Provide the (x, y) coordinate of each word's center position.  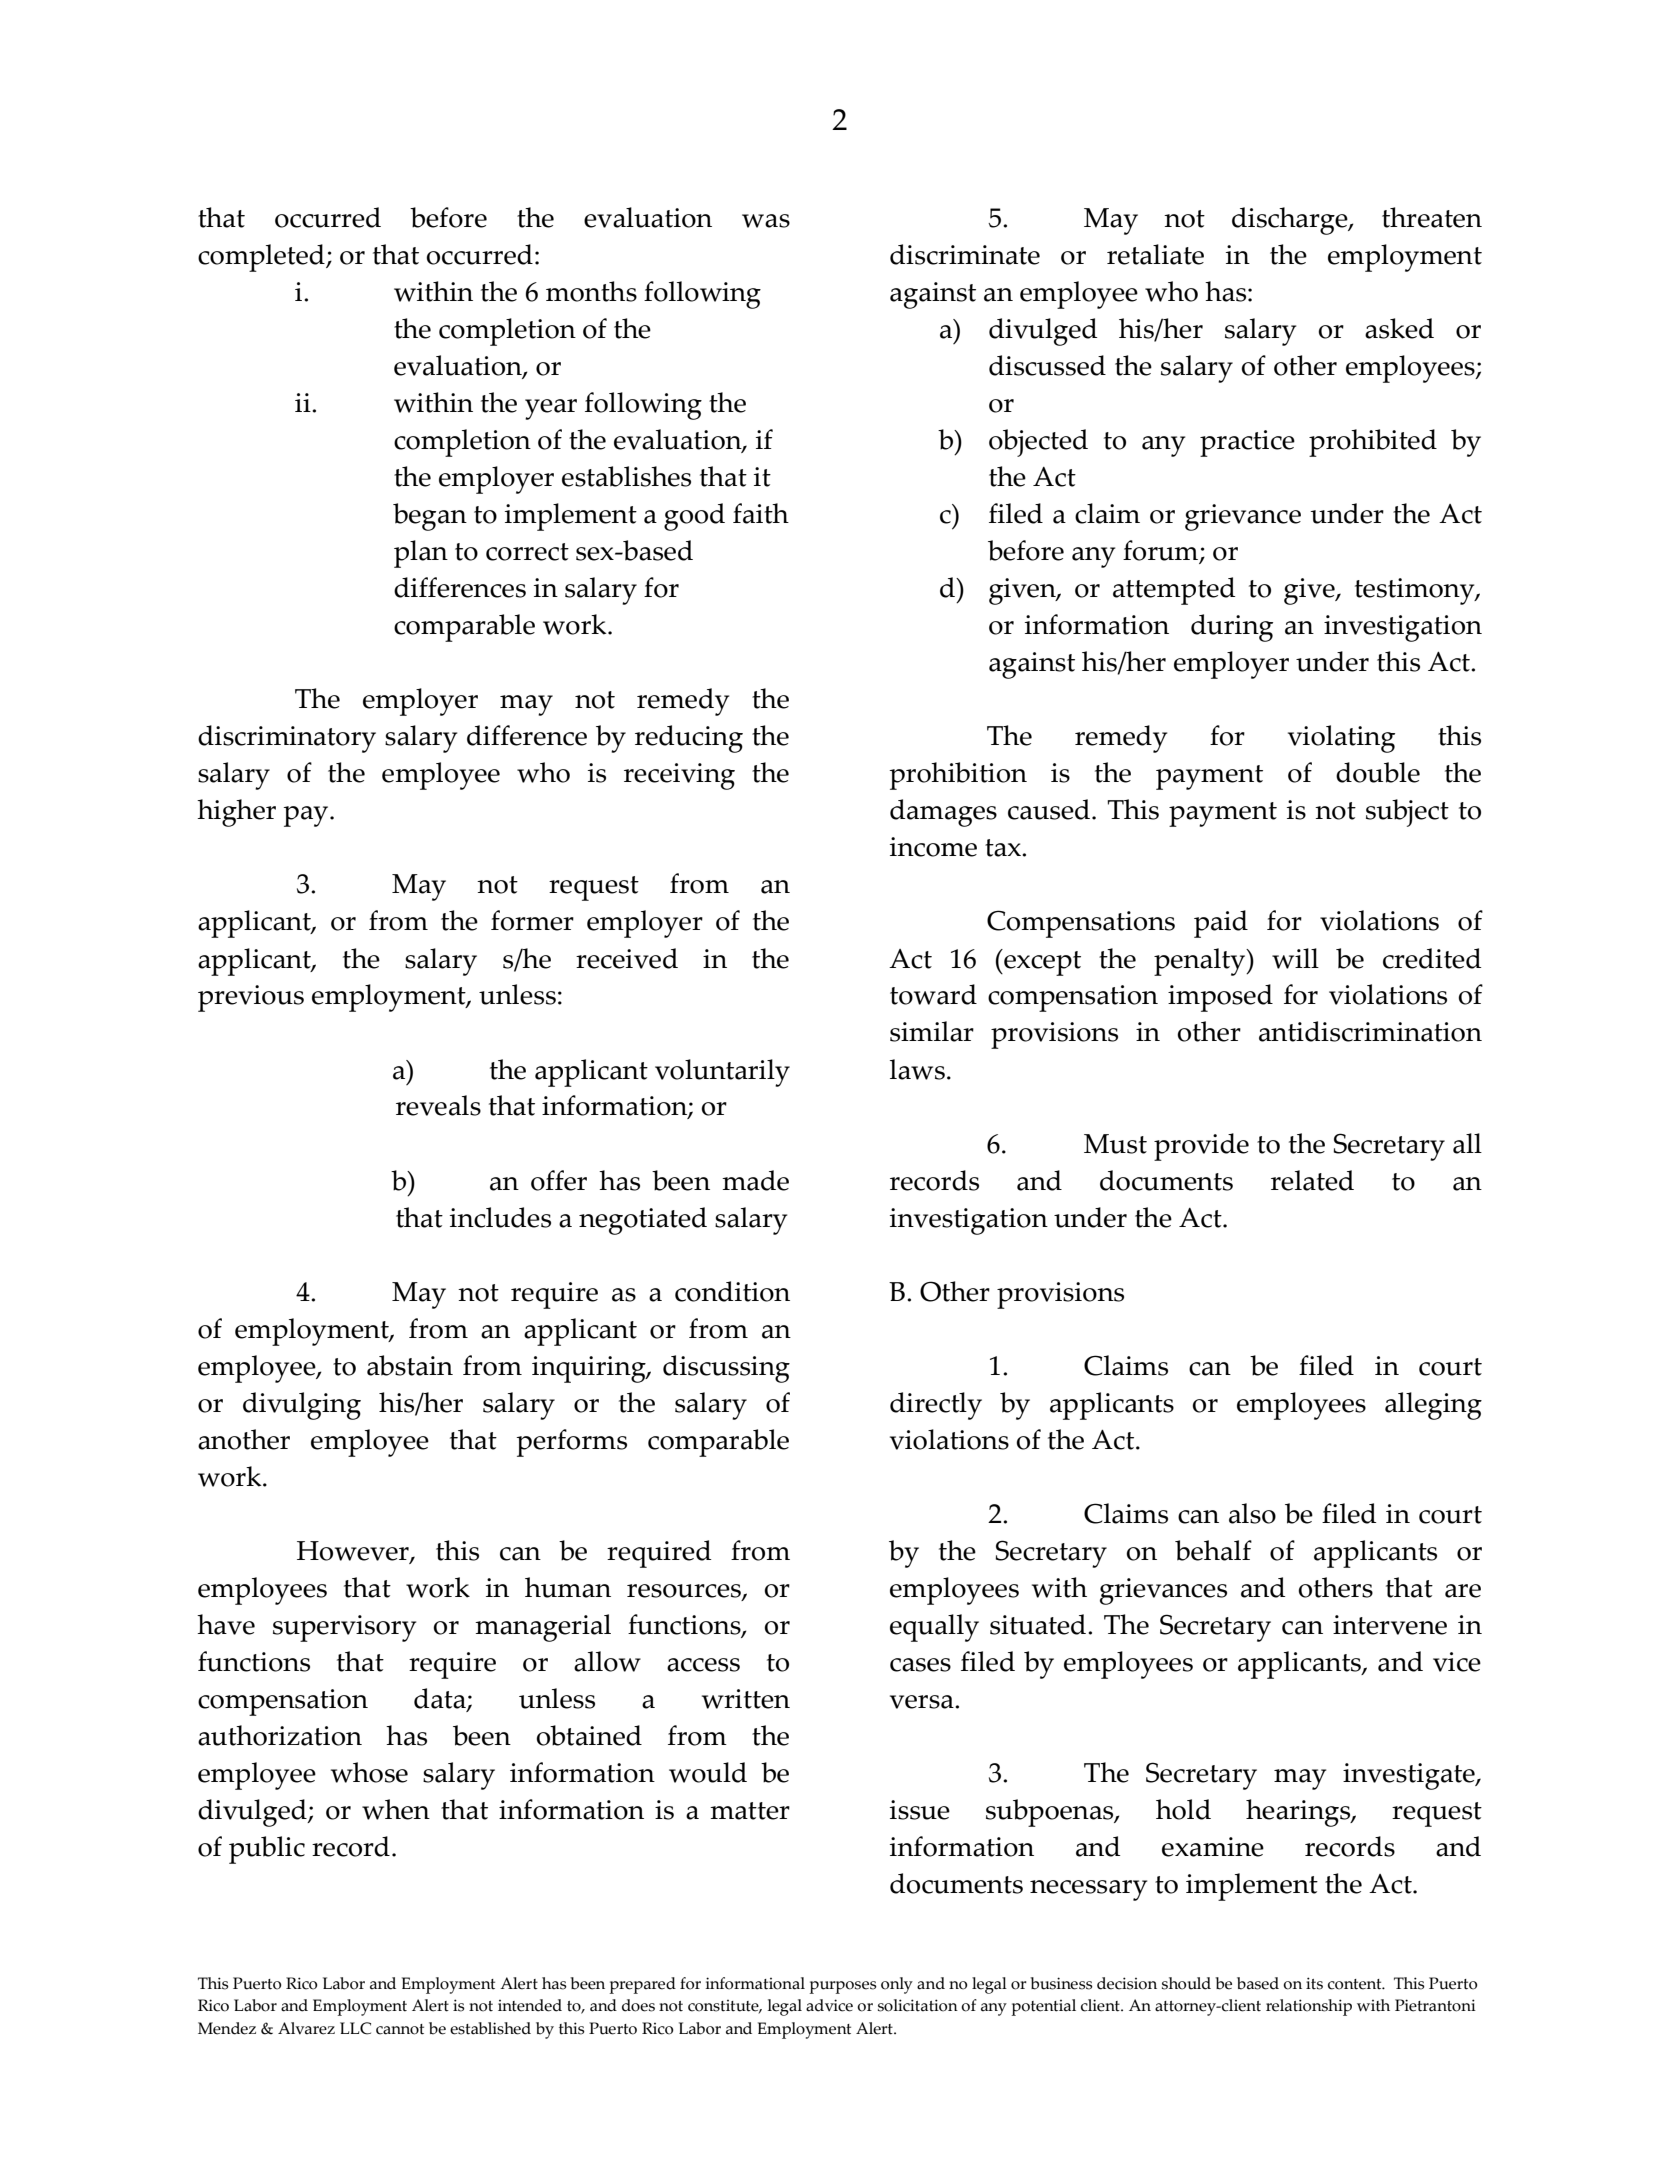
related (1312, 1180)
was (766, 221)
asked (1399, 328)
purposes (843, 1987)
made (755, 1180)
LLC (355, 2028)
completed (262, 258)
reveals (438, 1105)
